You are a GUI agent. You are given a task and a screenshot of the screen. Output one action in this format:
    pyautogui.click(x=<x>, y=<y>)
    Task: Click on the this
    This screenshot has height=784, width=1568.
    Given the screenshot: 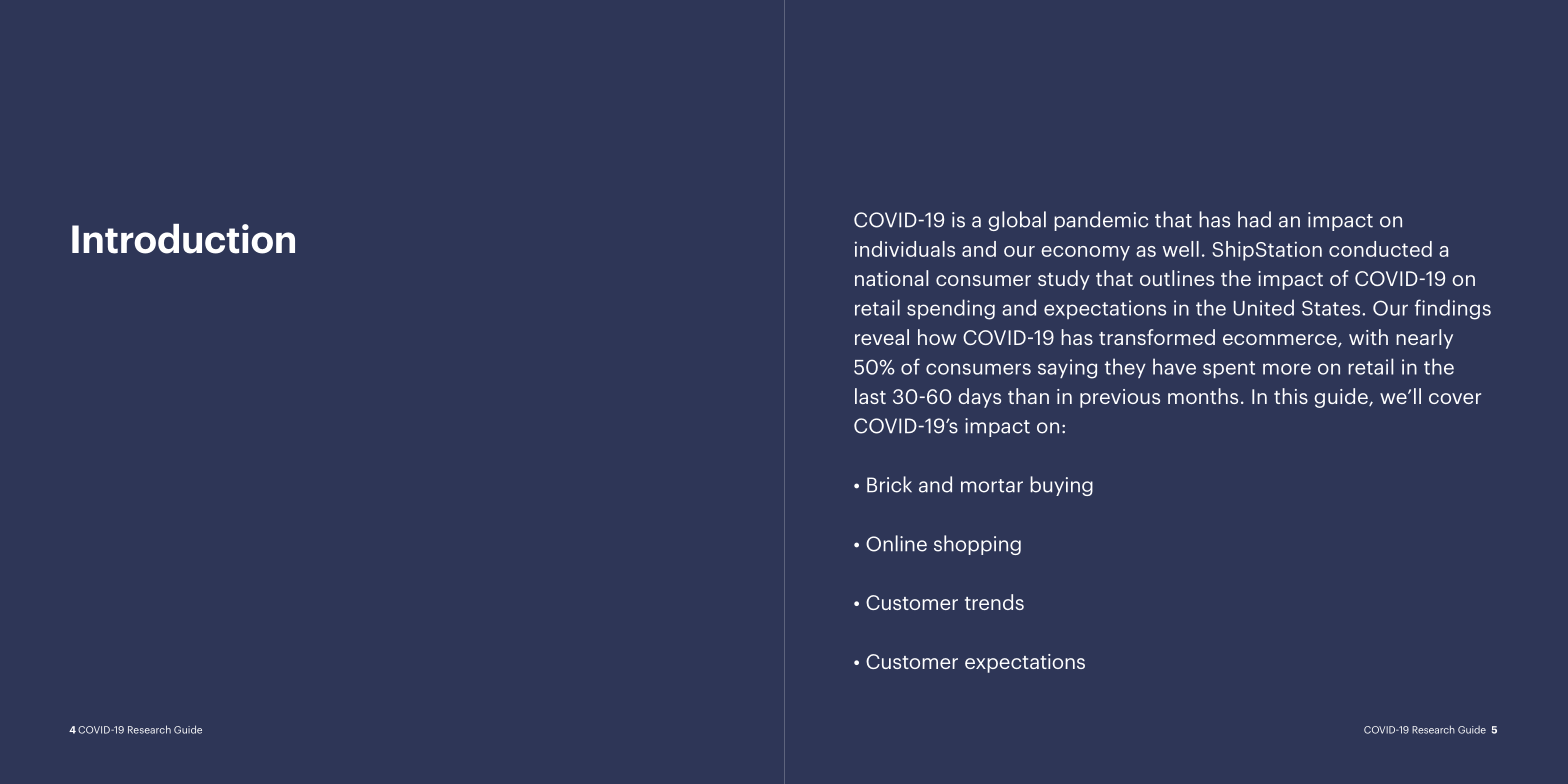 What is the action you would take?
    pyautogui.click(x=1291, y=396)
